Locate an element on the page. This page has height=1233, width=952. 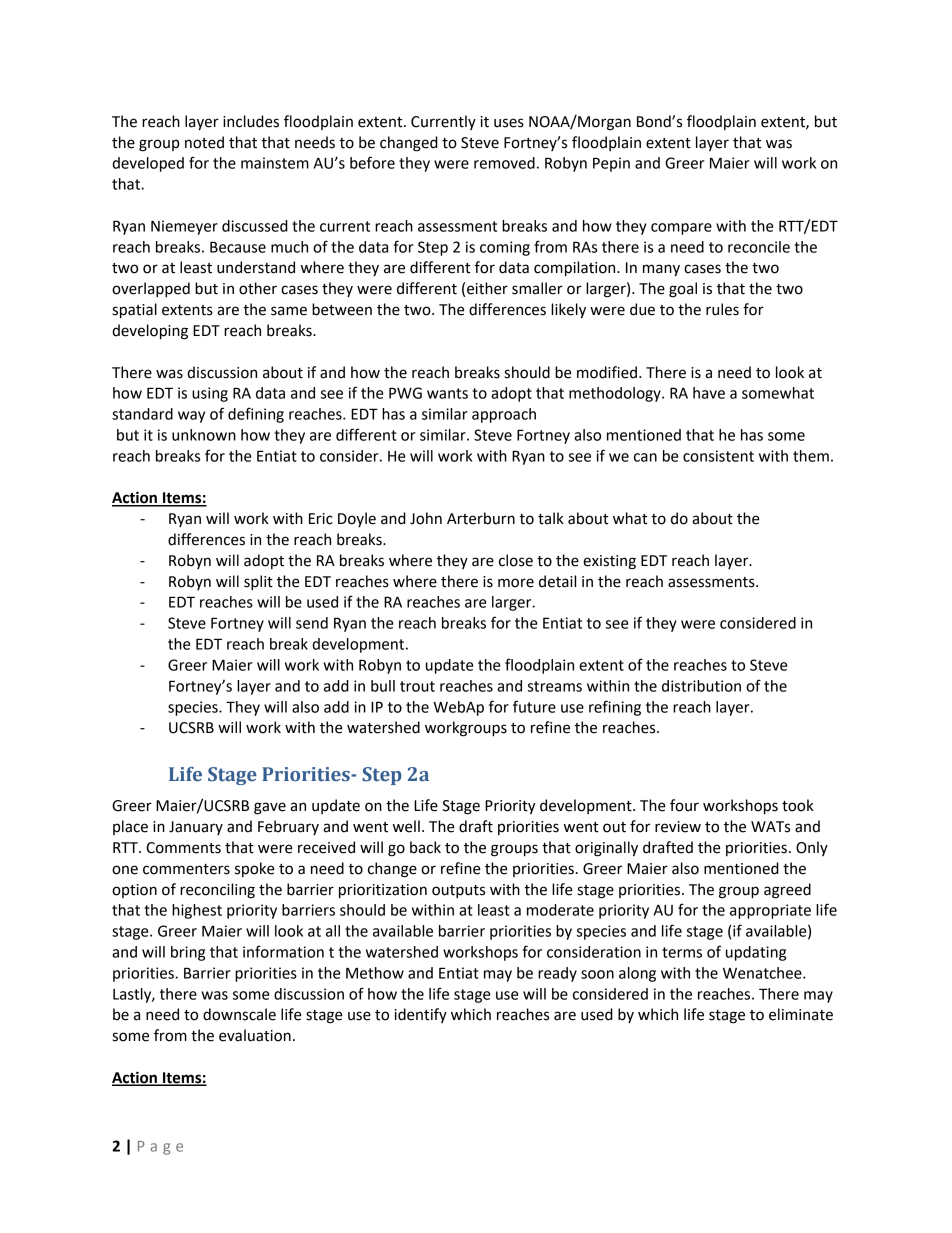
identify is located at coordinates (421, 1015).
